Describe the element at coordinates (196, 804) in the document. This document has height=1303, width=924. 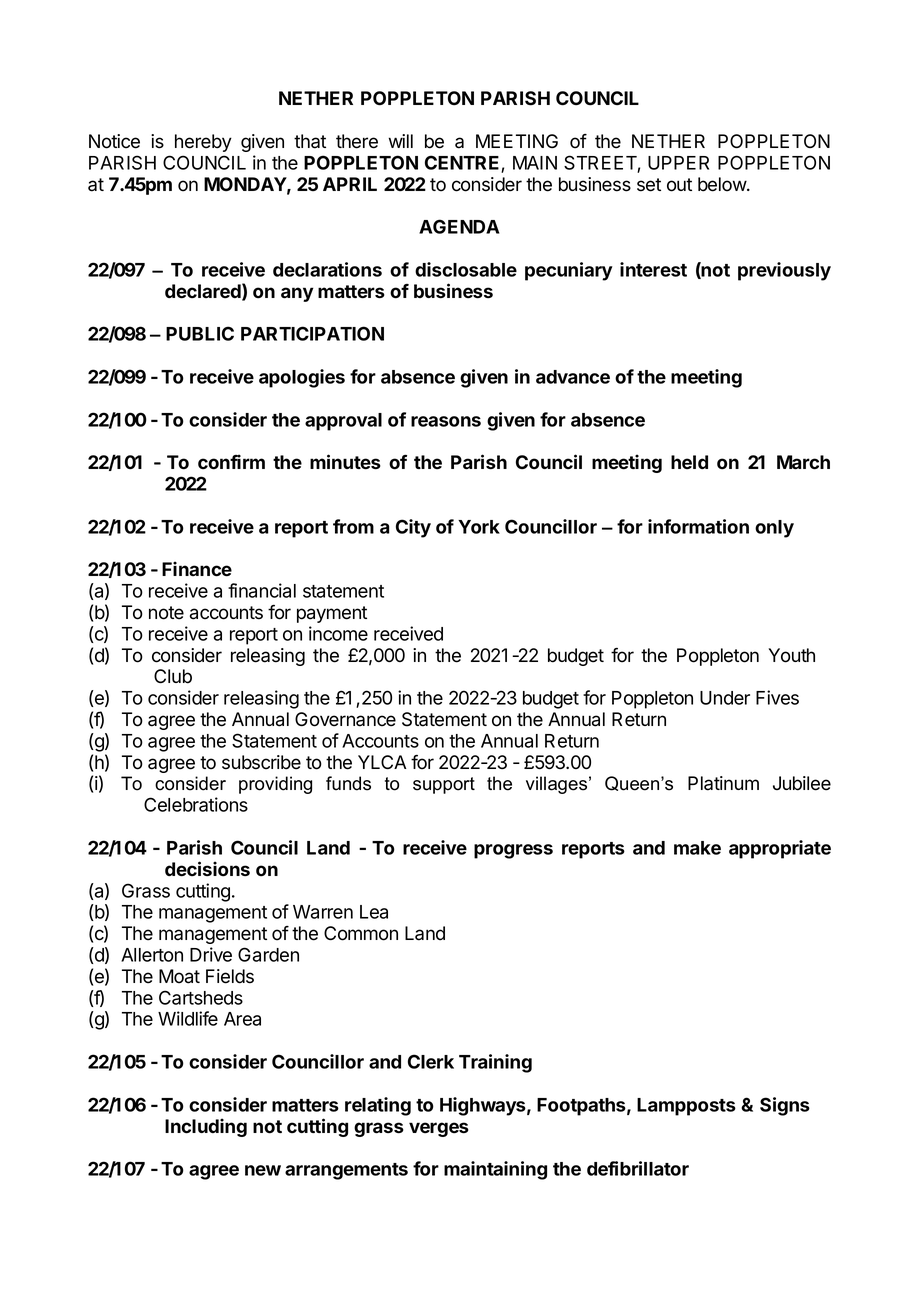
I see `Celebrations` at that location.
